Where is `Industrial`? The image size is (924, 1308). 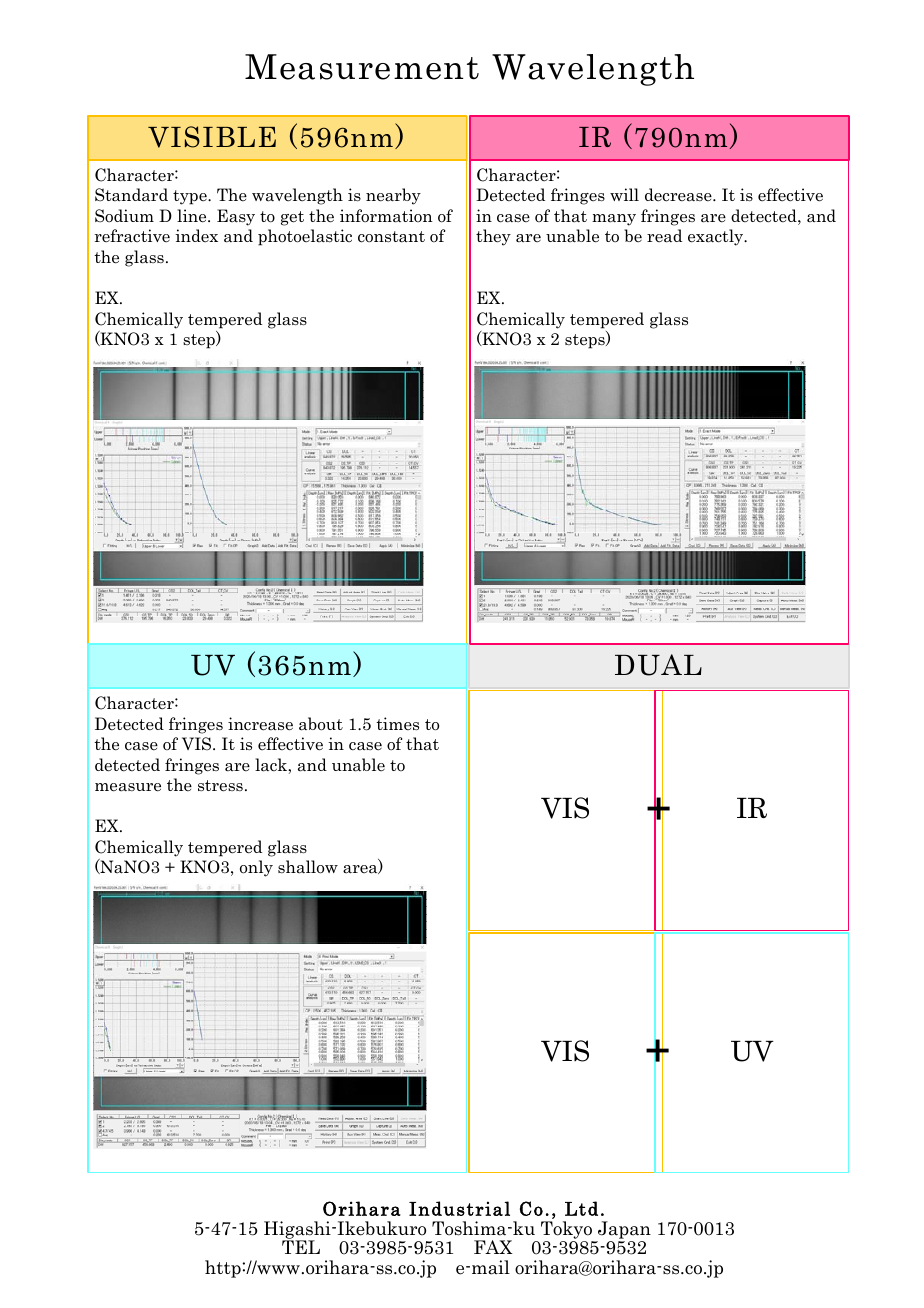 Industrial is located at coordinates (459, 1208).
